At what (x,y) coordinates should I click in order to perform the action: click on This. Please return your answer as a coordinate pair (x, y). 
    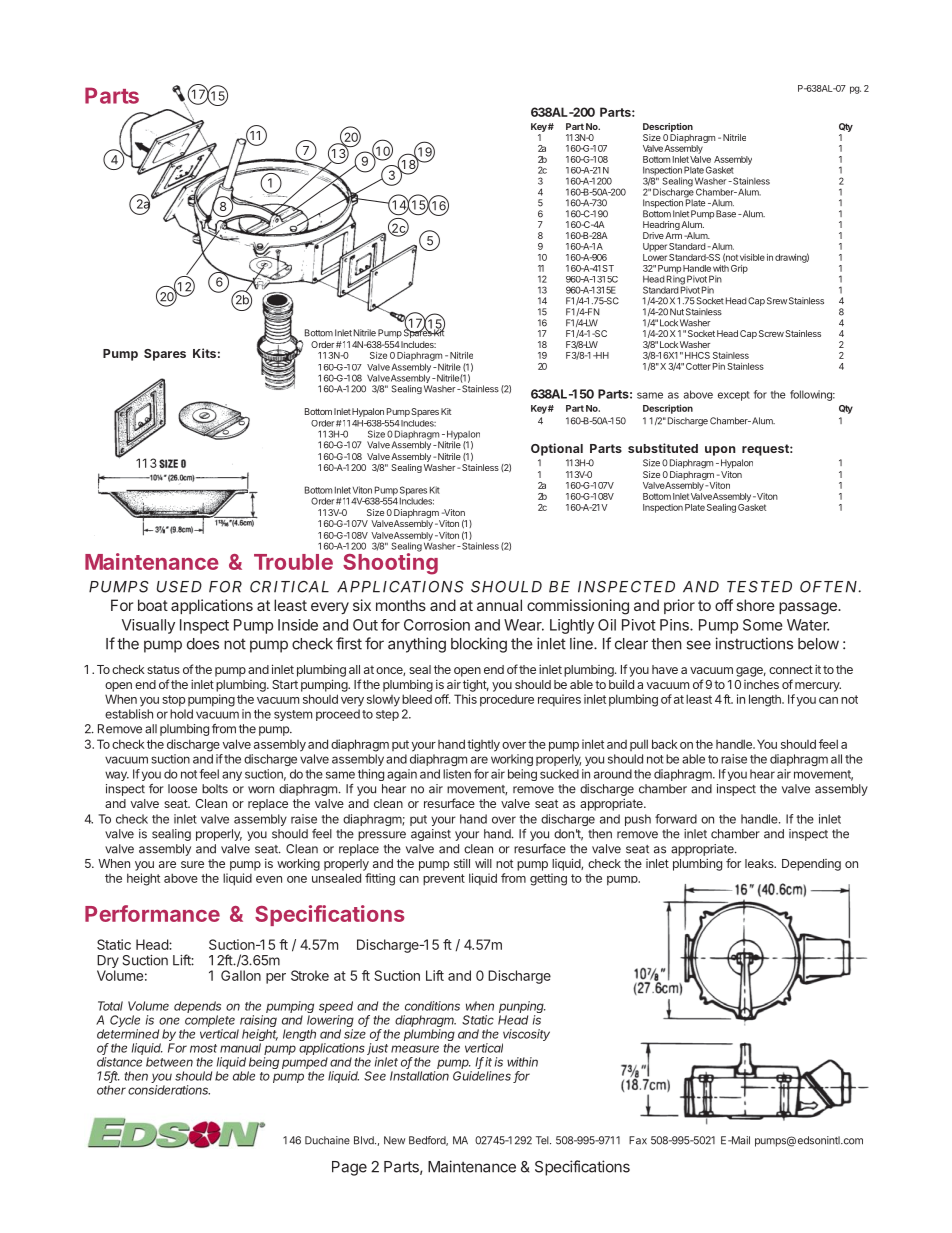
    Looking at the image, I should click on (465, 699).
